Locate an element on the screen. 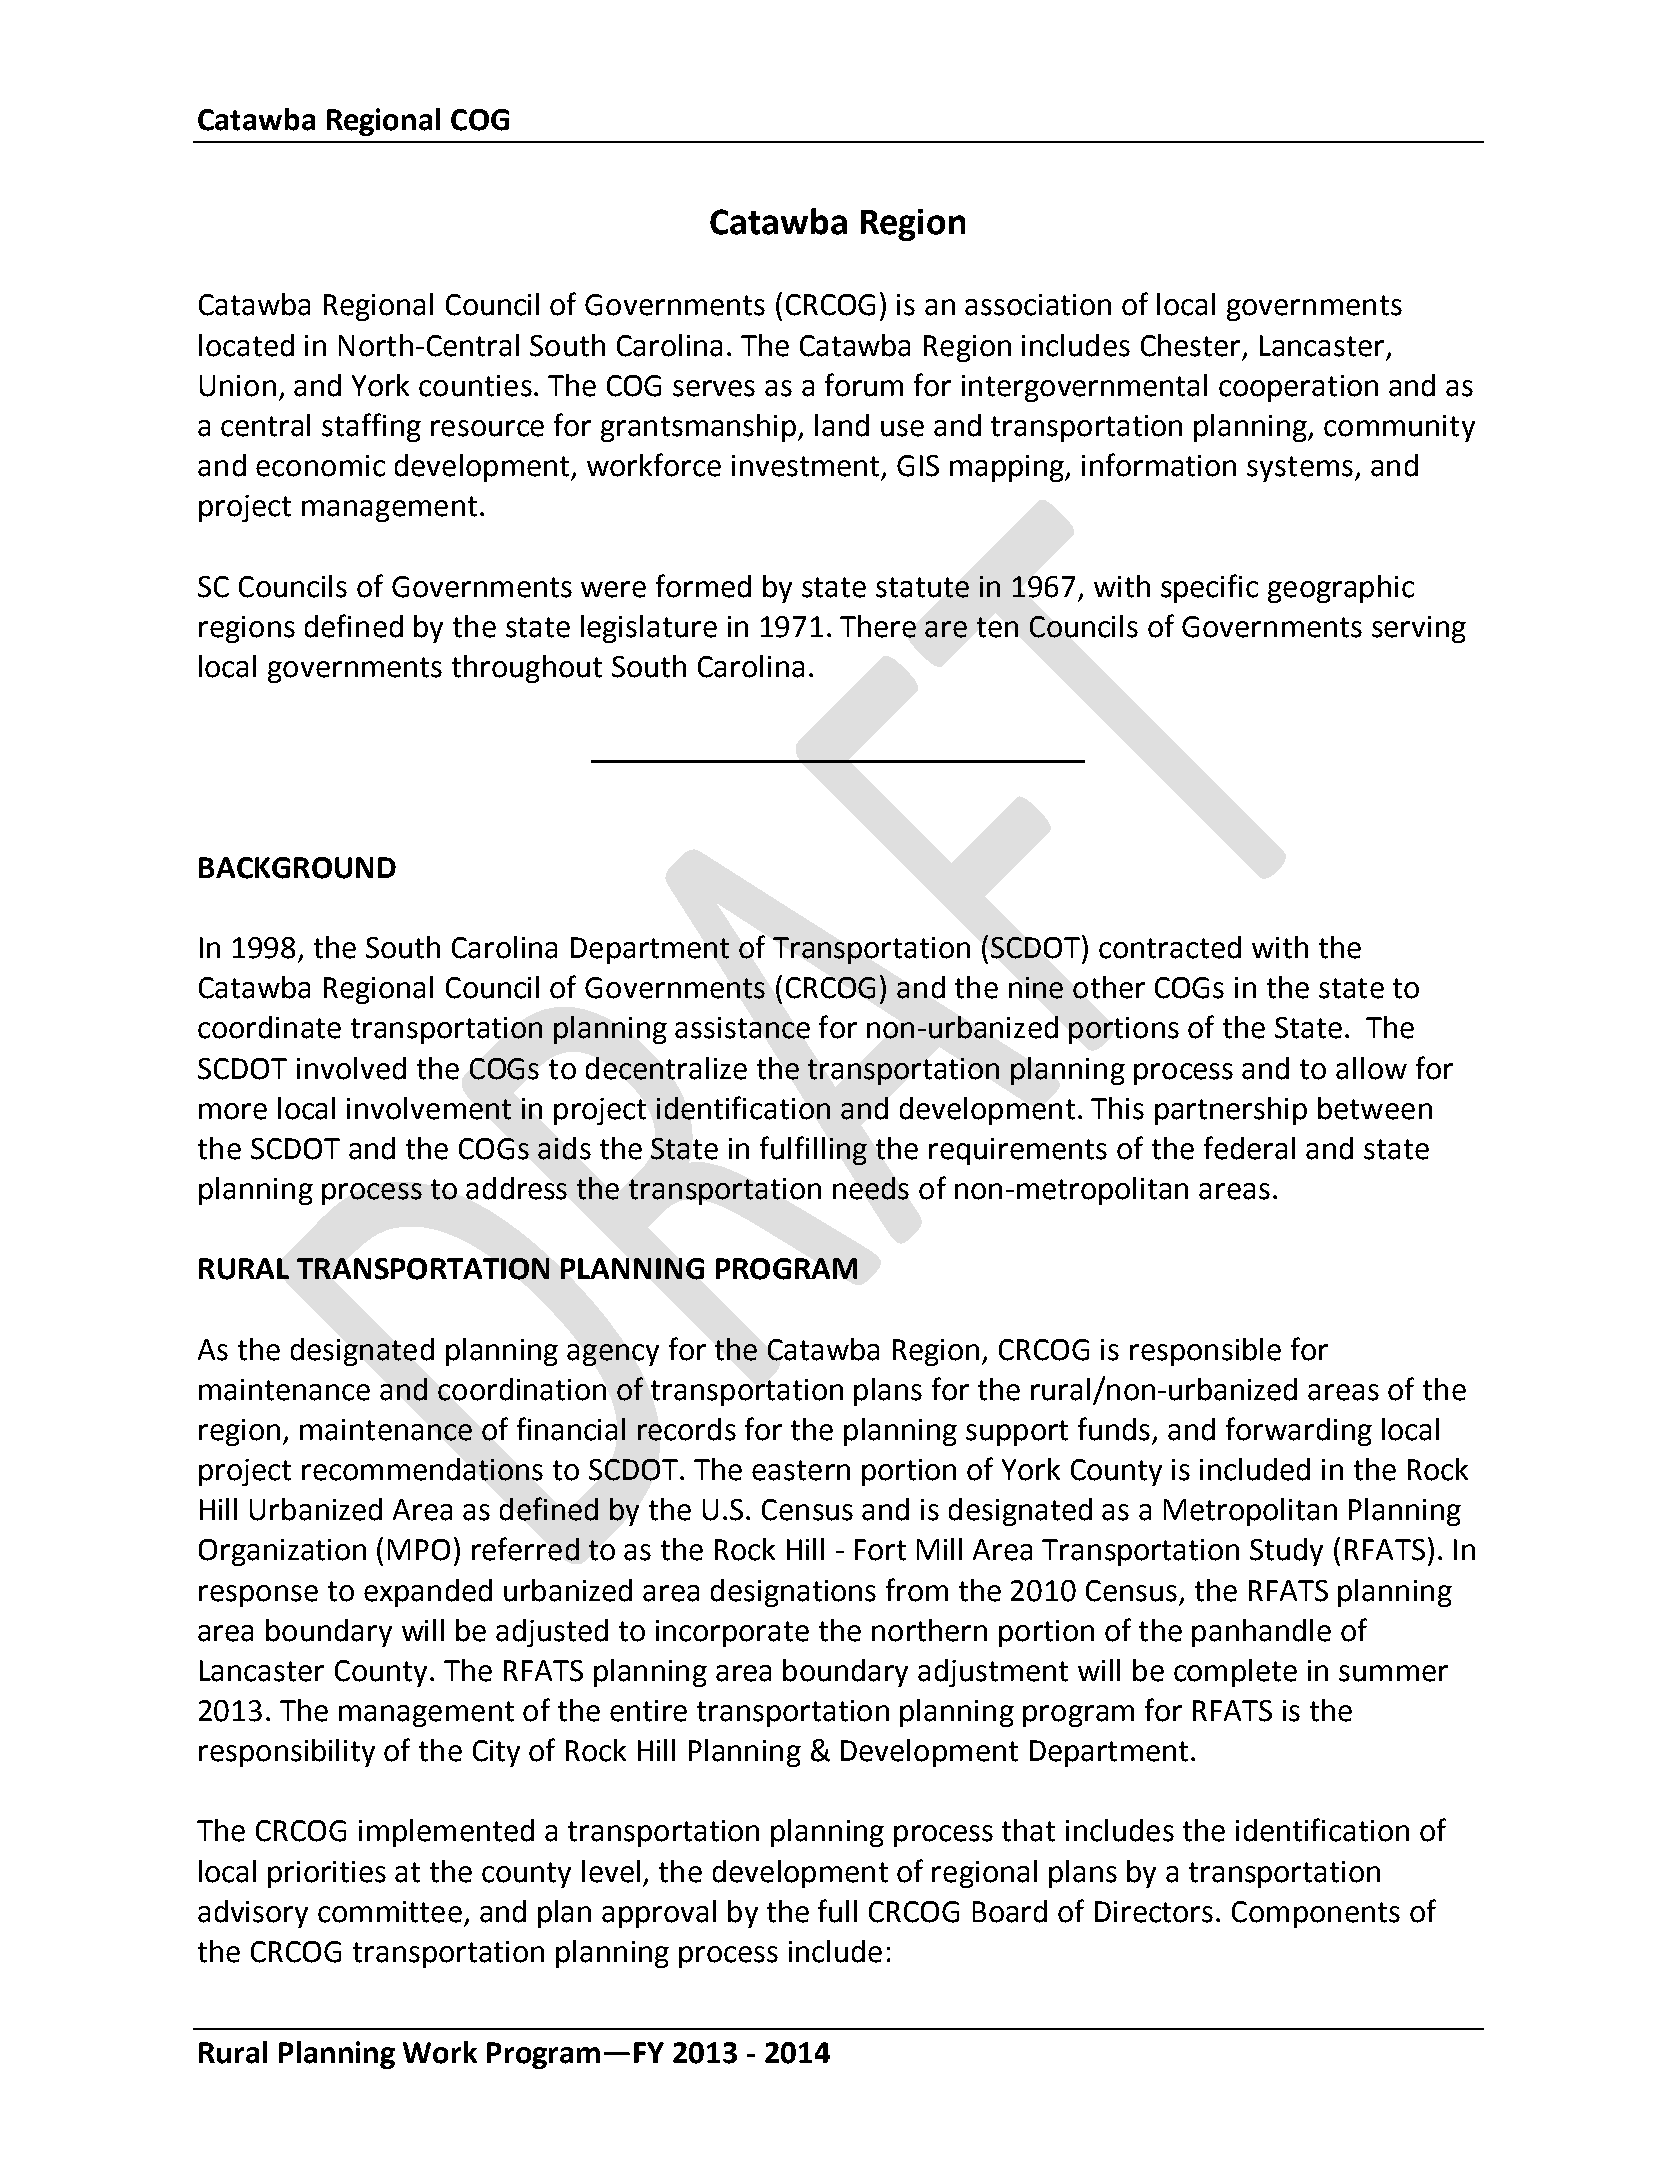  priorities is located at coordinates (327, 1874).
